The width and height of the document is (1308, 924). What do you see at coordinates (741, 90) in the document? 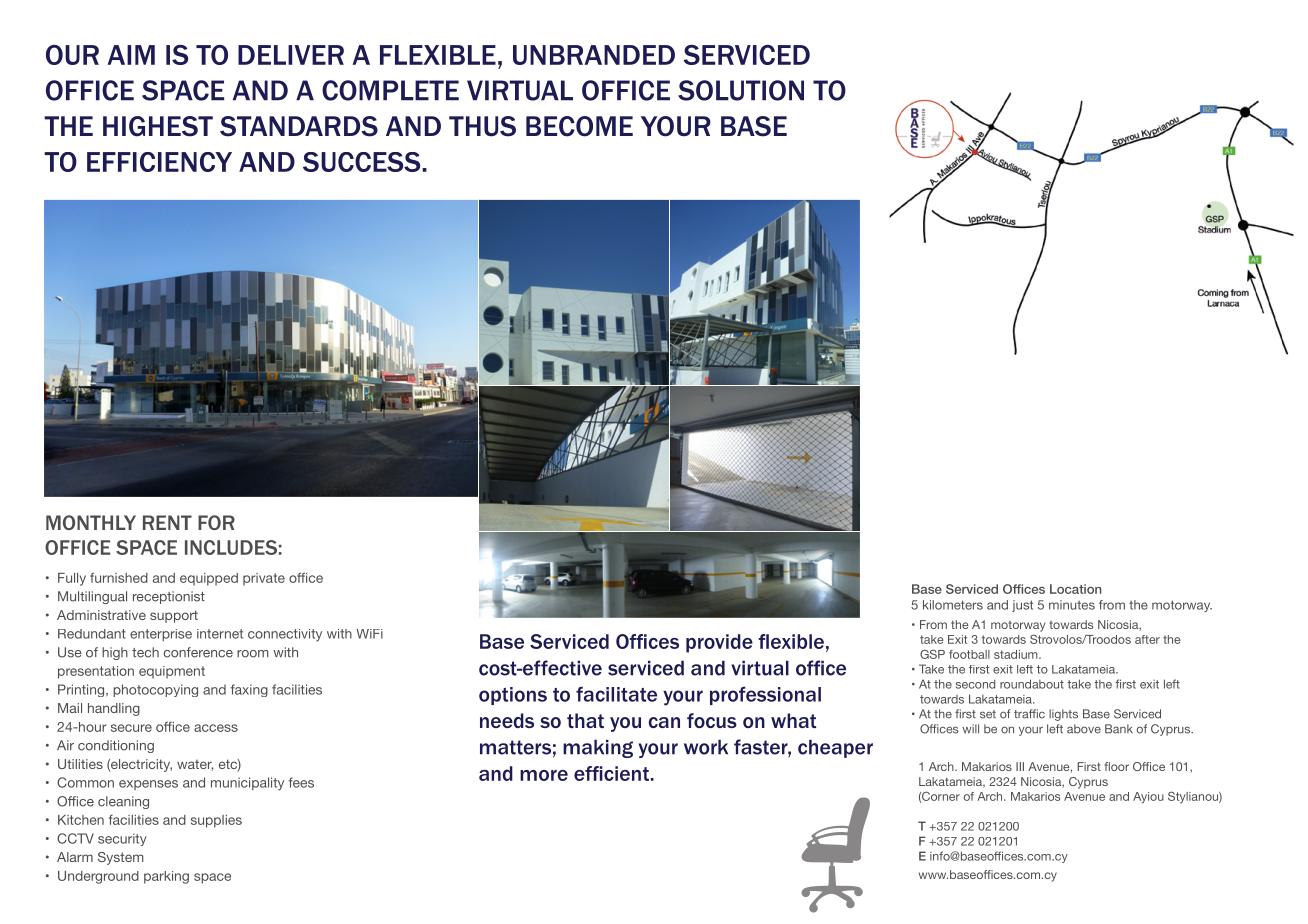
I see `SOLUTION` at bounding box center [741, 90].
